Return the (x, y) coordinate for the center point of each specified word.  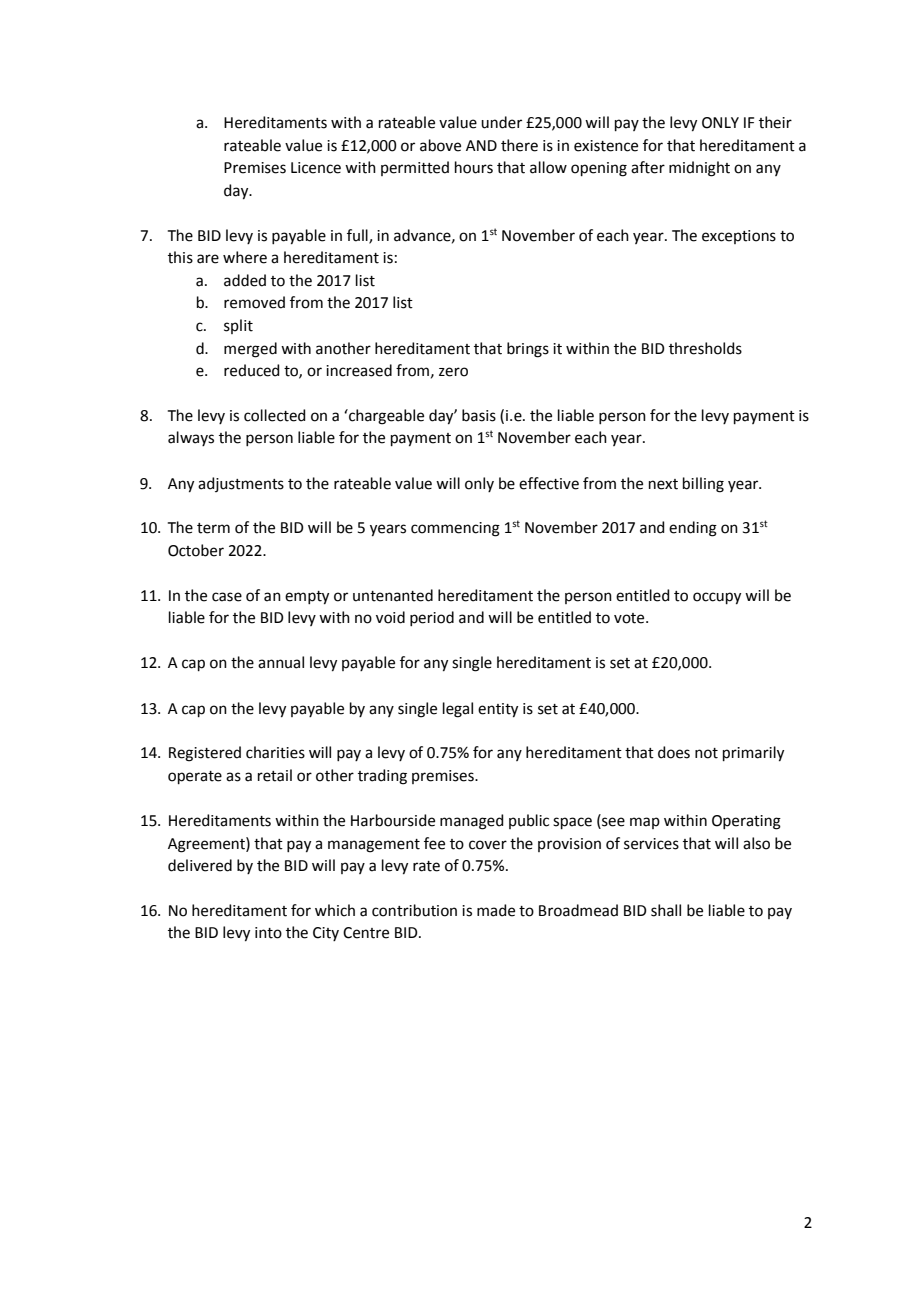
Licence (316, 168)
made (496, 910)
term (213, 528)
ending (693, 529)
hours (474, 167)
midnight (699, 169)
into (268, 933)
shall (666, 910)
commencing (455, 529)
